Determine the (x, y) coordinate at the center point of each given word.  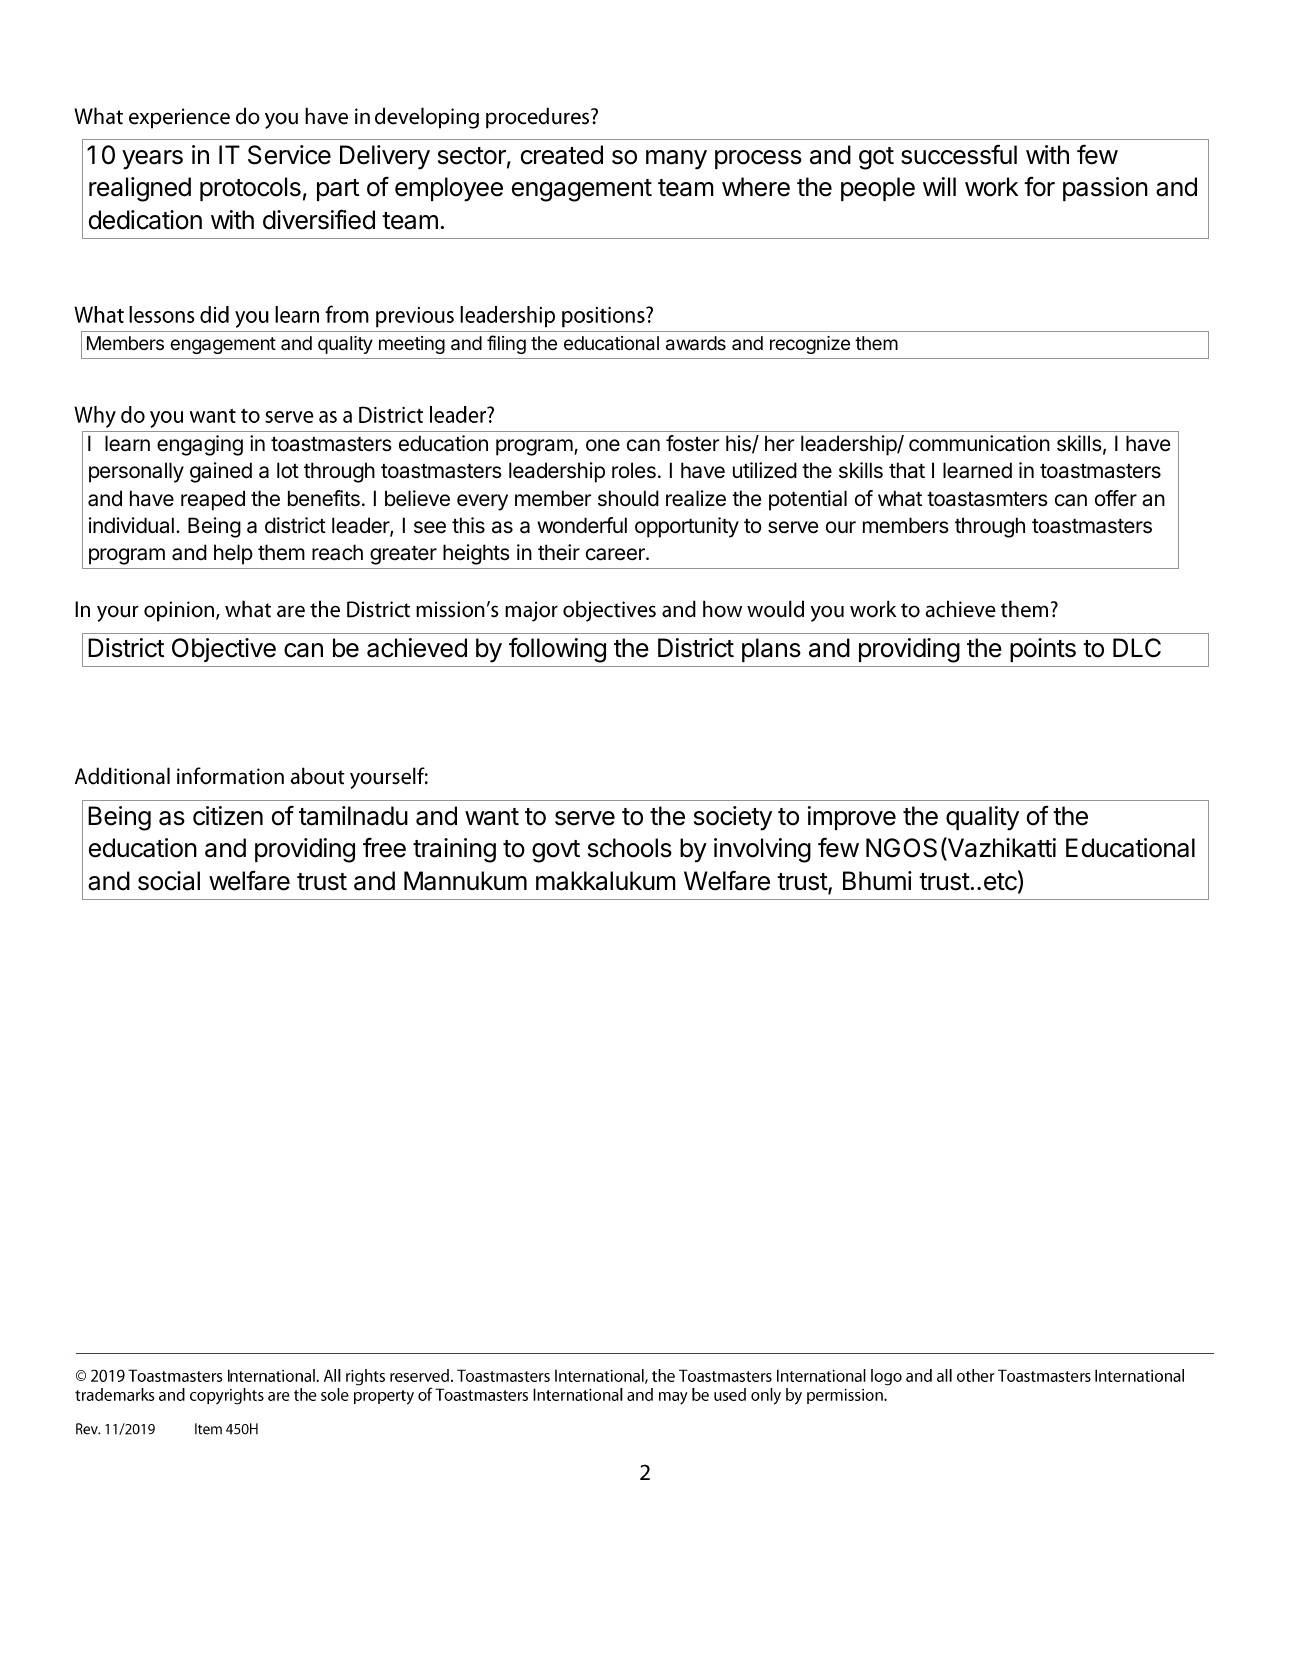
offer (1116, 498)
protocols (250, 189)
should (628, 498)
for (1039, 186)
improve (852, 818)
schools (630, 848)
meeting (412, 345)
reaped (213, 500)
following (557, 650)
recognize (810, 345)
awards (696, 343)
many (676, 160)
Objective (224, 650)
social (169, 881)
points (1043, 650)
